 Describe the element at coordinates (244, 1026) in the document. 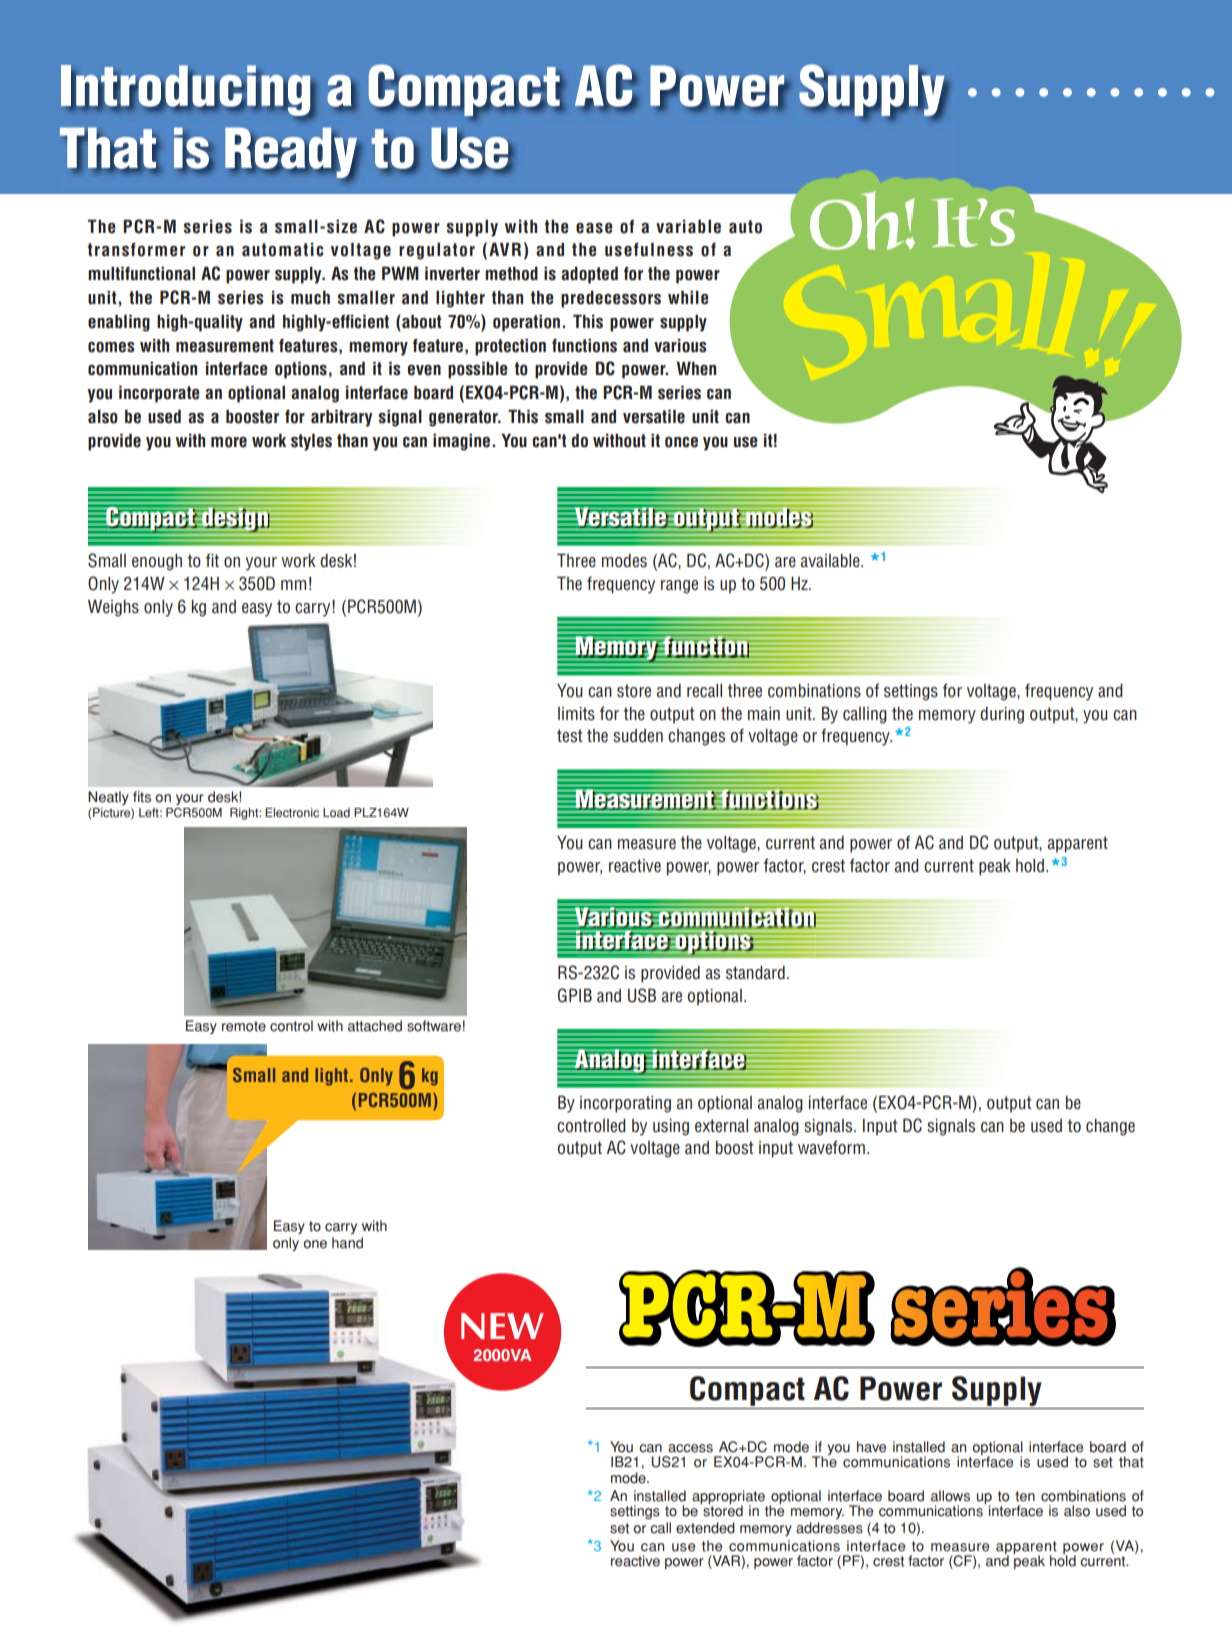

I see `remote` at that location.
